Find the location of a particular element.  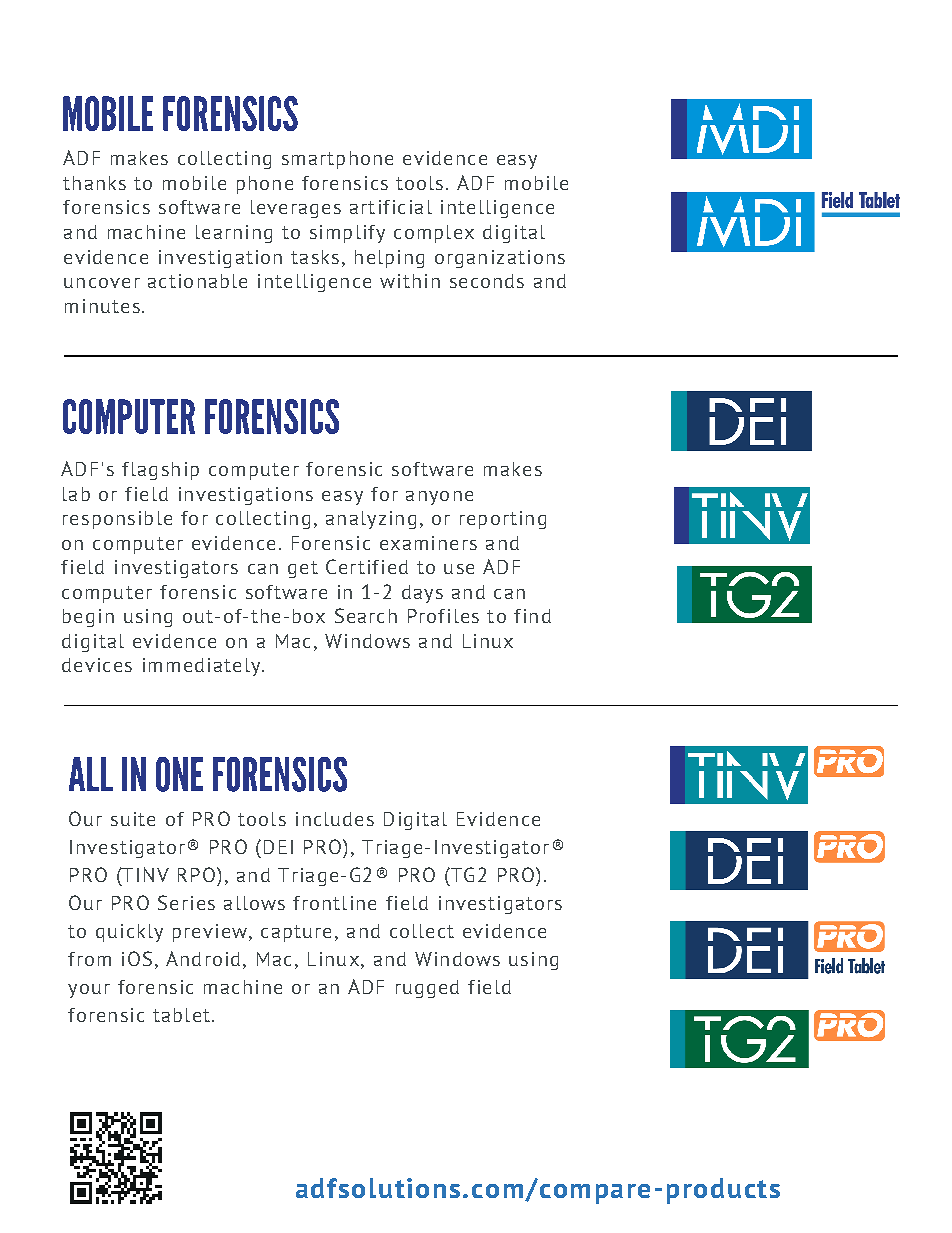

leverages is located at coordinates (296, 209).
